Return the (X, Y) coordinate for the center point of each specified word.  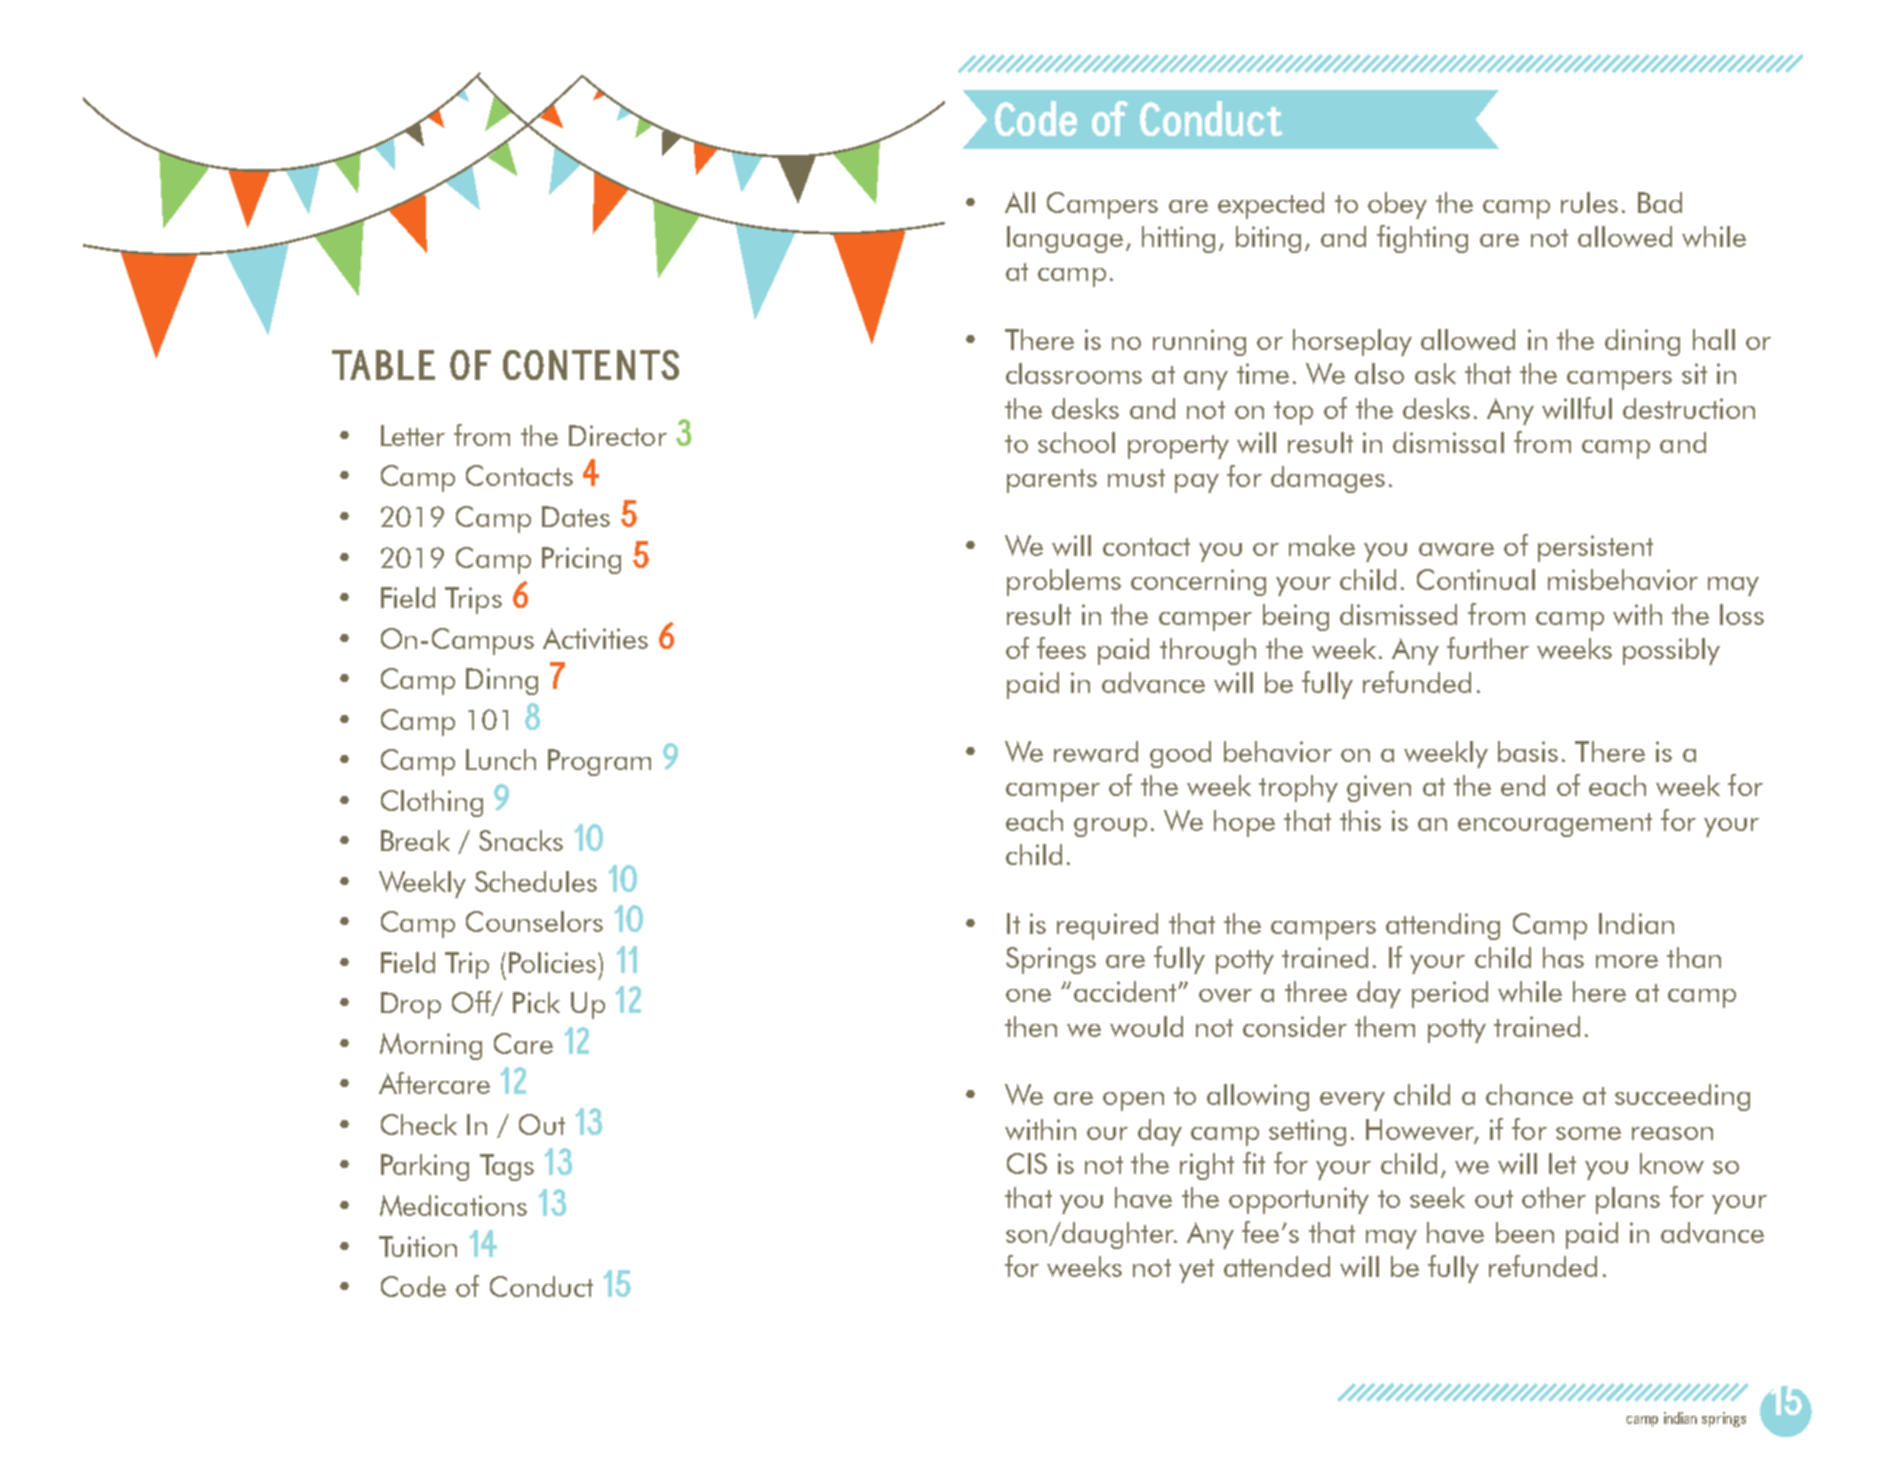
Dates (576, 516)
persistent (1595, 548)
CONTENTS (591, 365)
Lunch (501, 759)
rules (1589, 202)
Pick (536, 1002)
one (1028, 995)
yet (1196, 1271)
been (1525, 1232)
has (1563, 957)
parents (1052, 481)
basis (1528, 751)
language (1065, 239)
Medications (453, 1205)
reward (1096, 751)
